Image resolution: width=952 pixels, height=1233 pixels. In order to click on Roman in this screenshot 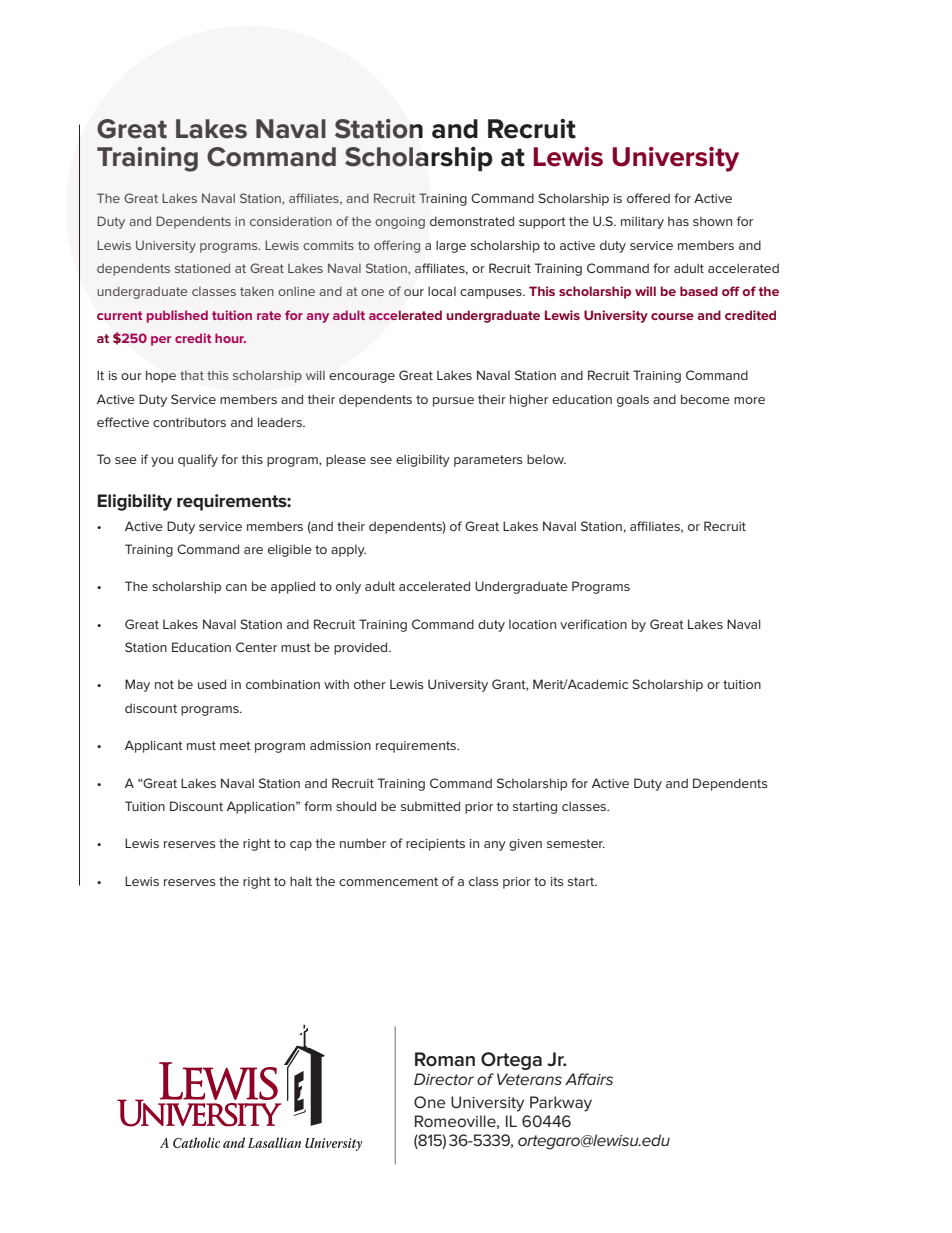, I will do `click(445, 1059)`.
